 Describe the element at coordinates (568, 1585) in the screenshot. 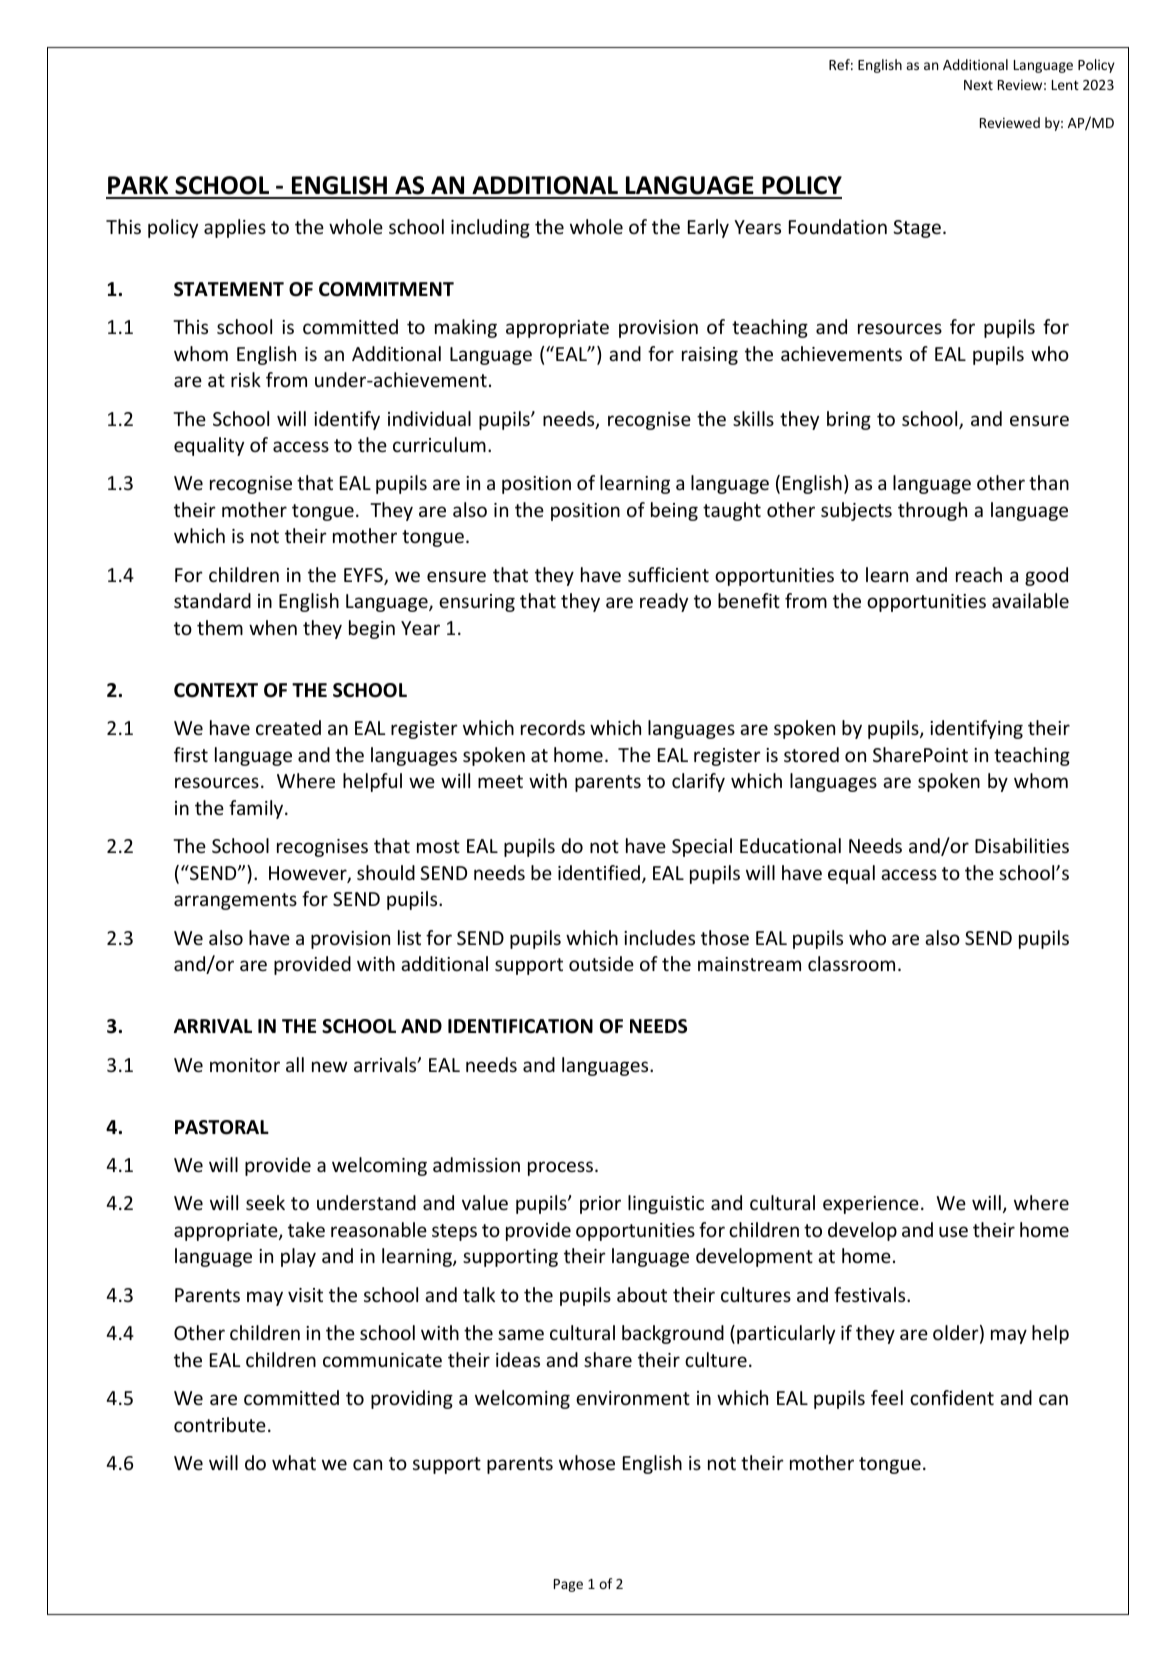

I see `Page` at that location.
